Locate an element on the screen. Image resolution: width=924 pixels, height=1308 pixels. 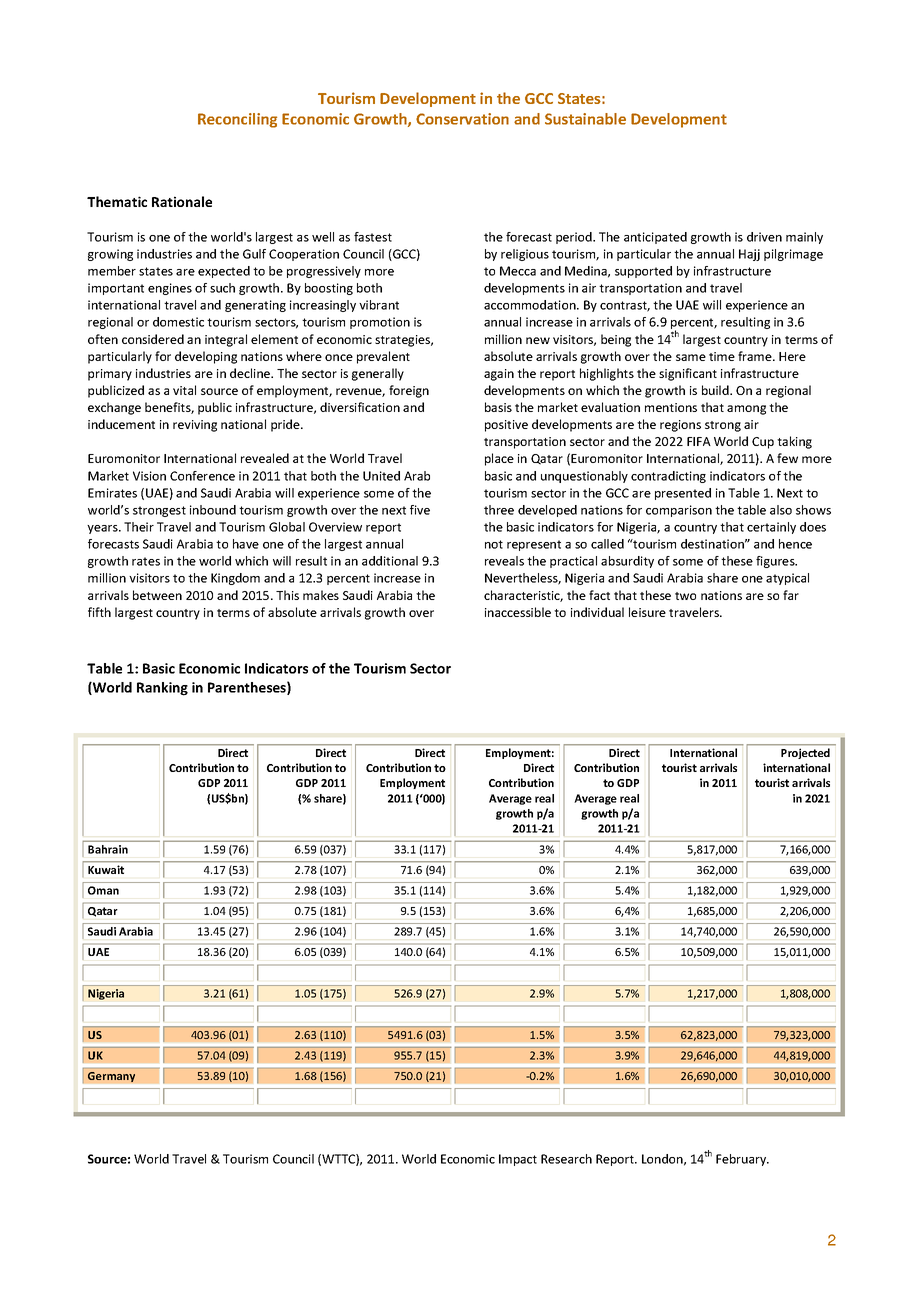
Impact is located at coordinates (518, 1160).
